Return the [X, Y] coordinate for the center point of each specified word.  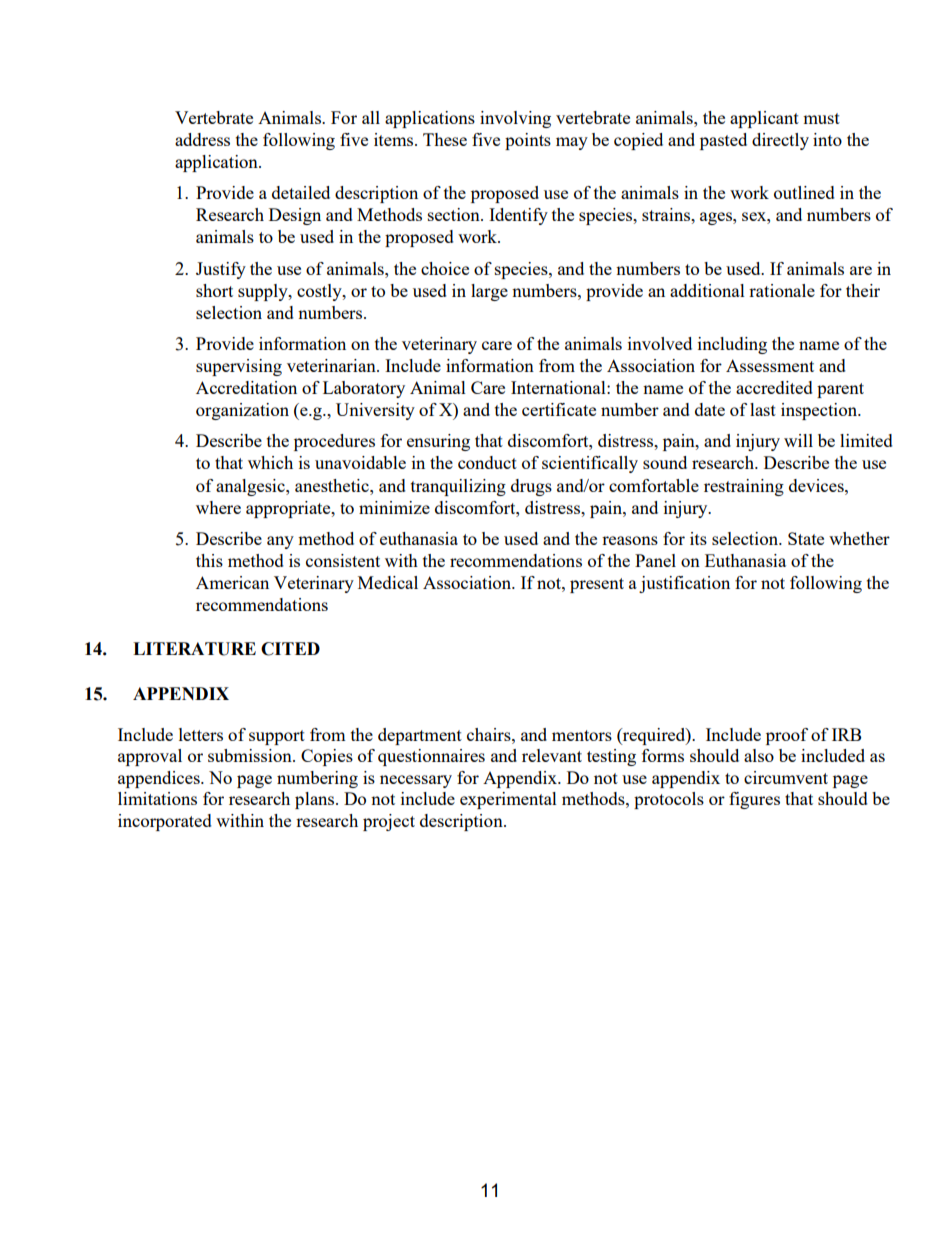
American [232, 582]
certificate [559, 409]
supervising [239, 367]
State [806, 538]
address [202, 139]
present [597, 585]
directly [780, 141]
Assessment [770, 365]
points [528, 141]
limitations [157, 798]
